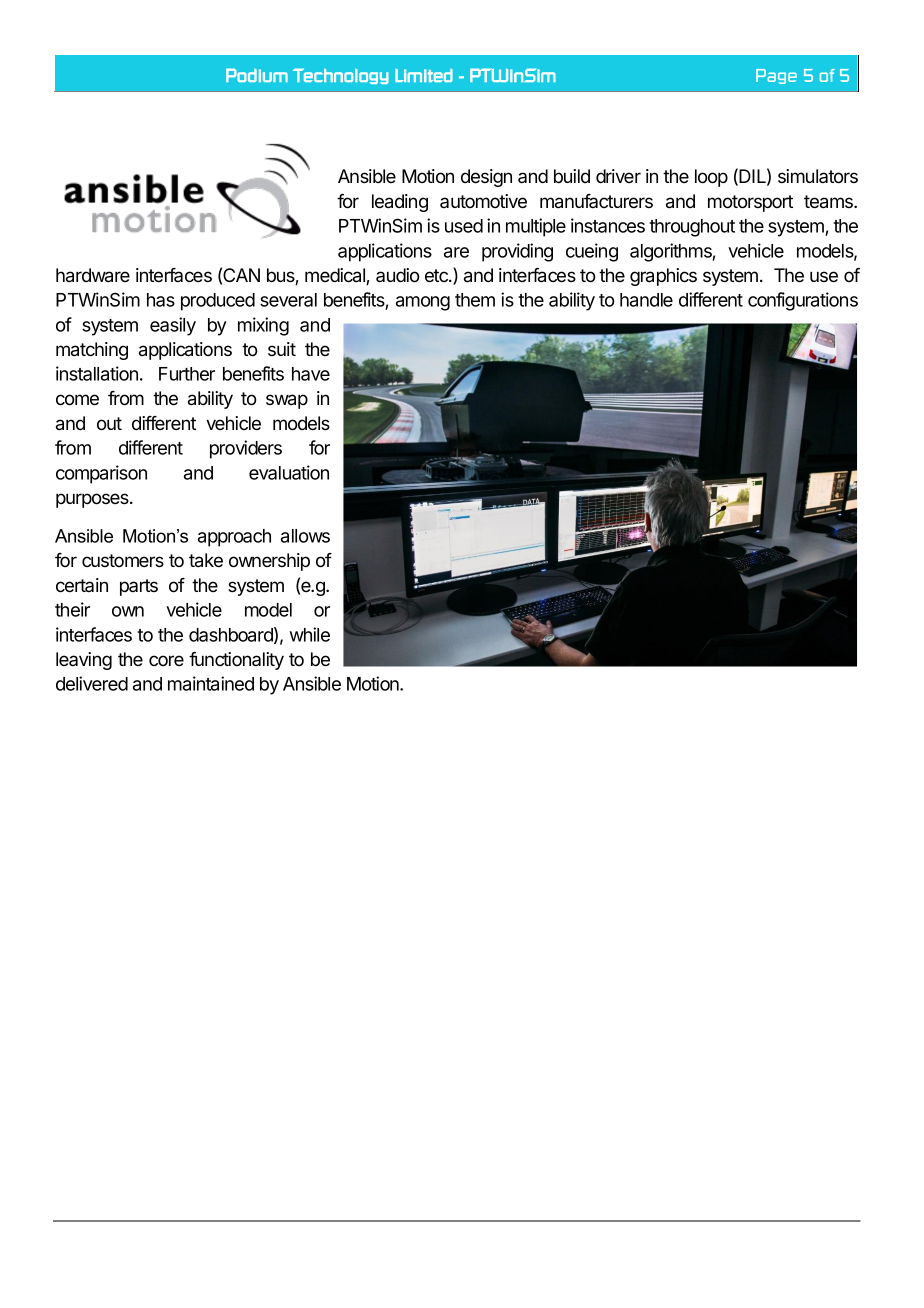 The image size is (924, 1308). I want to click on Limited, so click(424, 75).
